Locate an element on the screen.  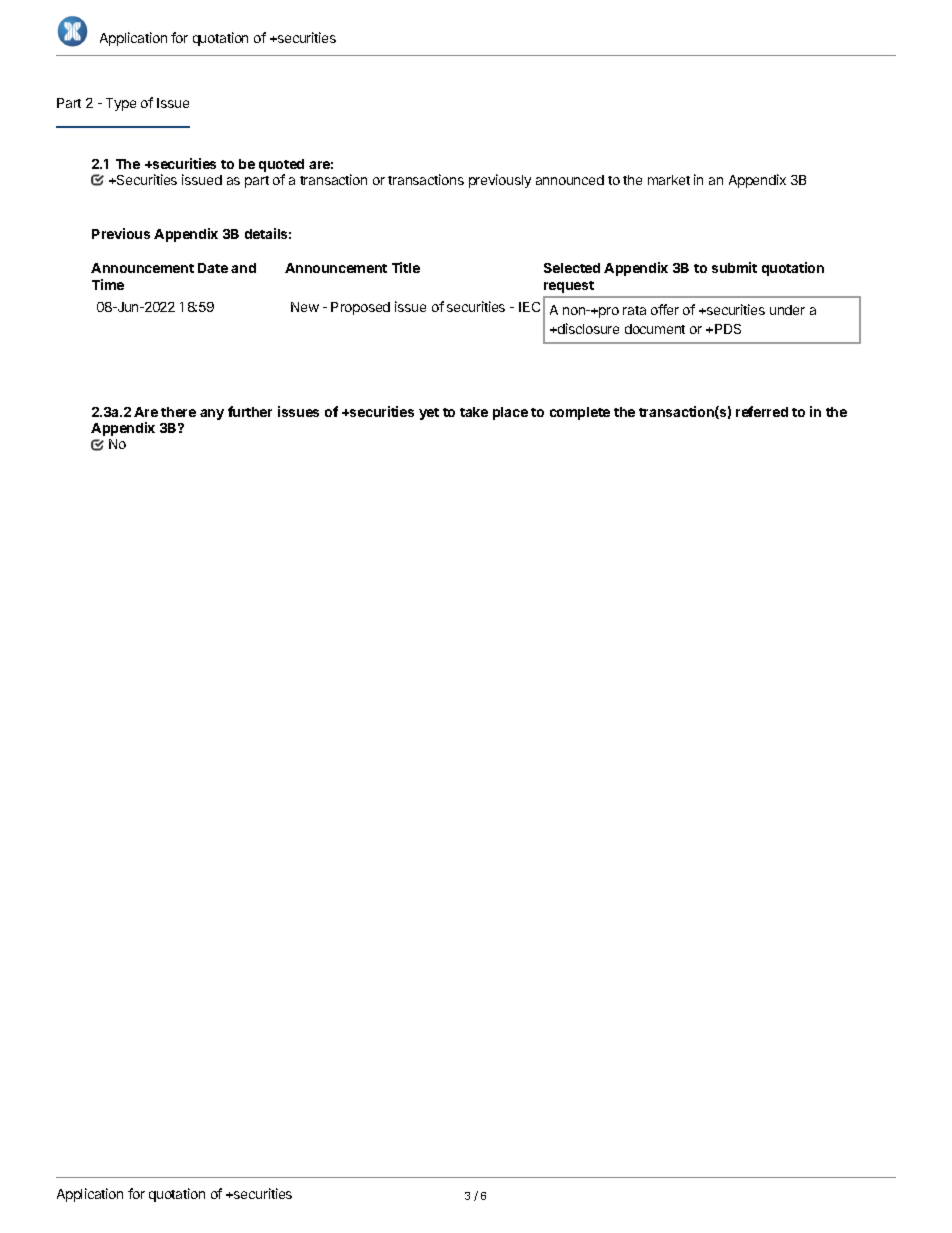
Title is located at coordinates (406, 267).
